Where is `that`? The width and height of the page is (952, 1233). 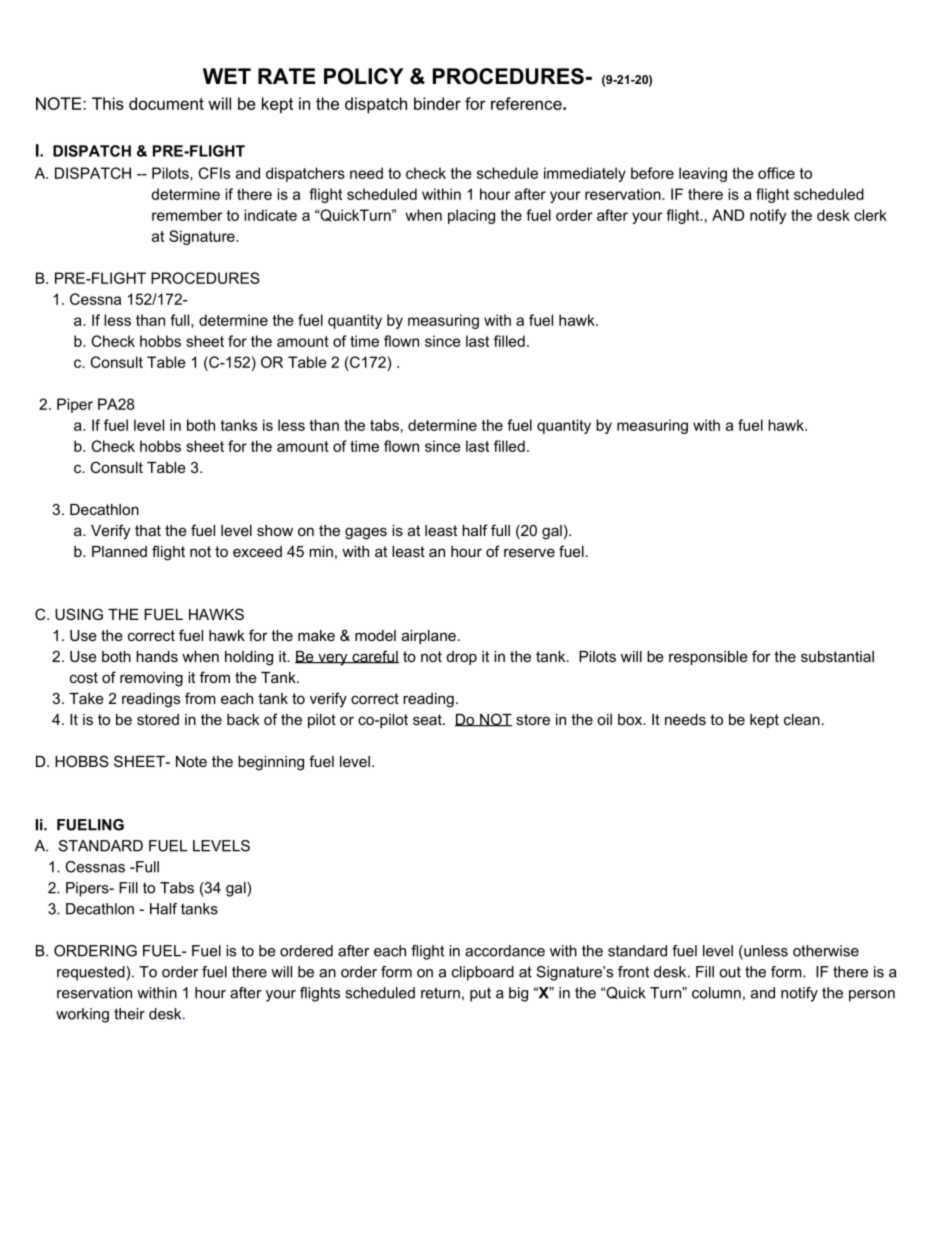
that is located at coordinates (148, 530).
